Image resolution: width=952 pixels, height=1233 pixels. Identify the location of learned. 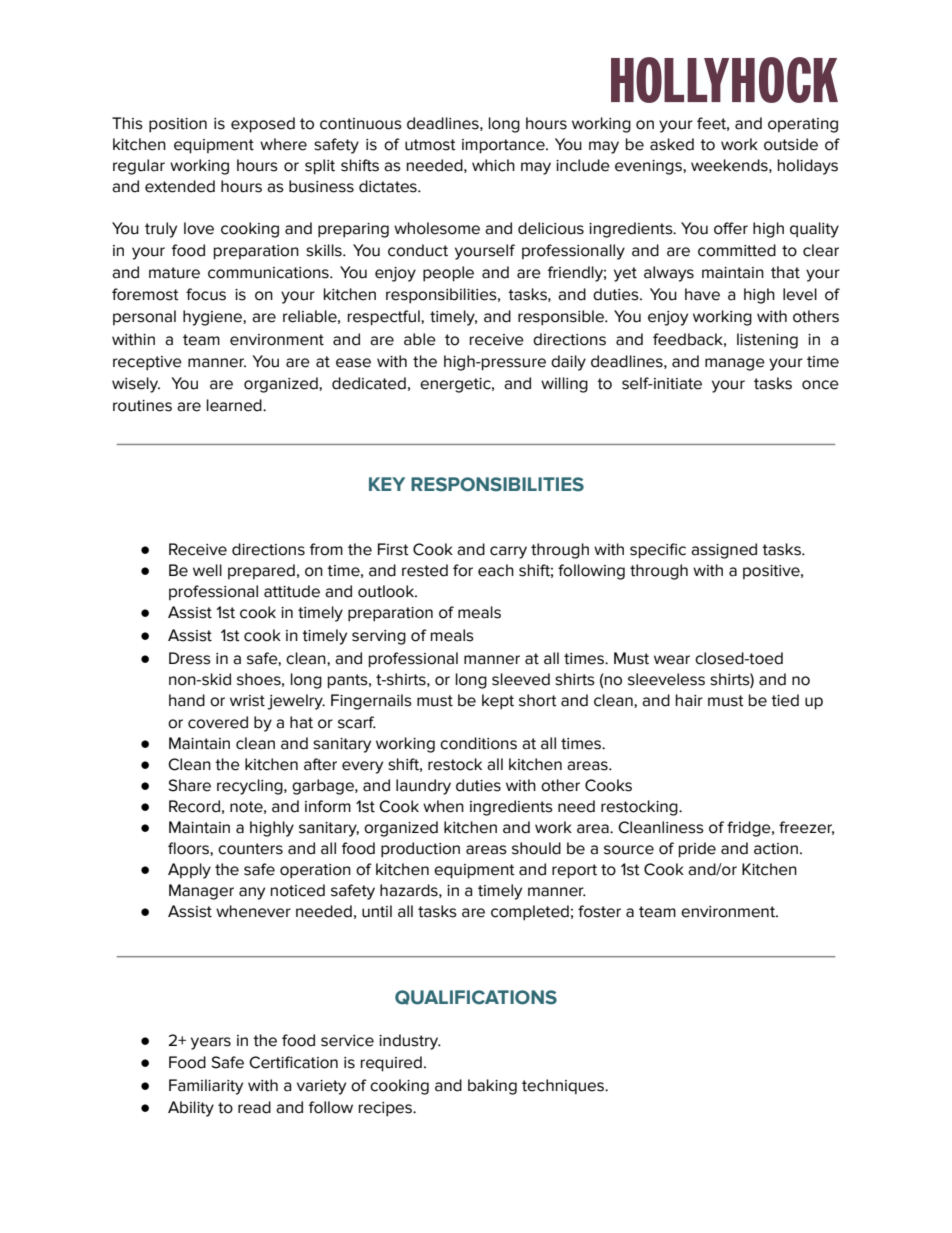
(235, 405).
